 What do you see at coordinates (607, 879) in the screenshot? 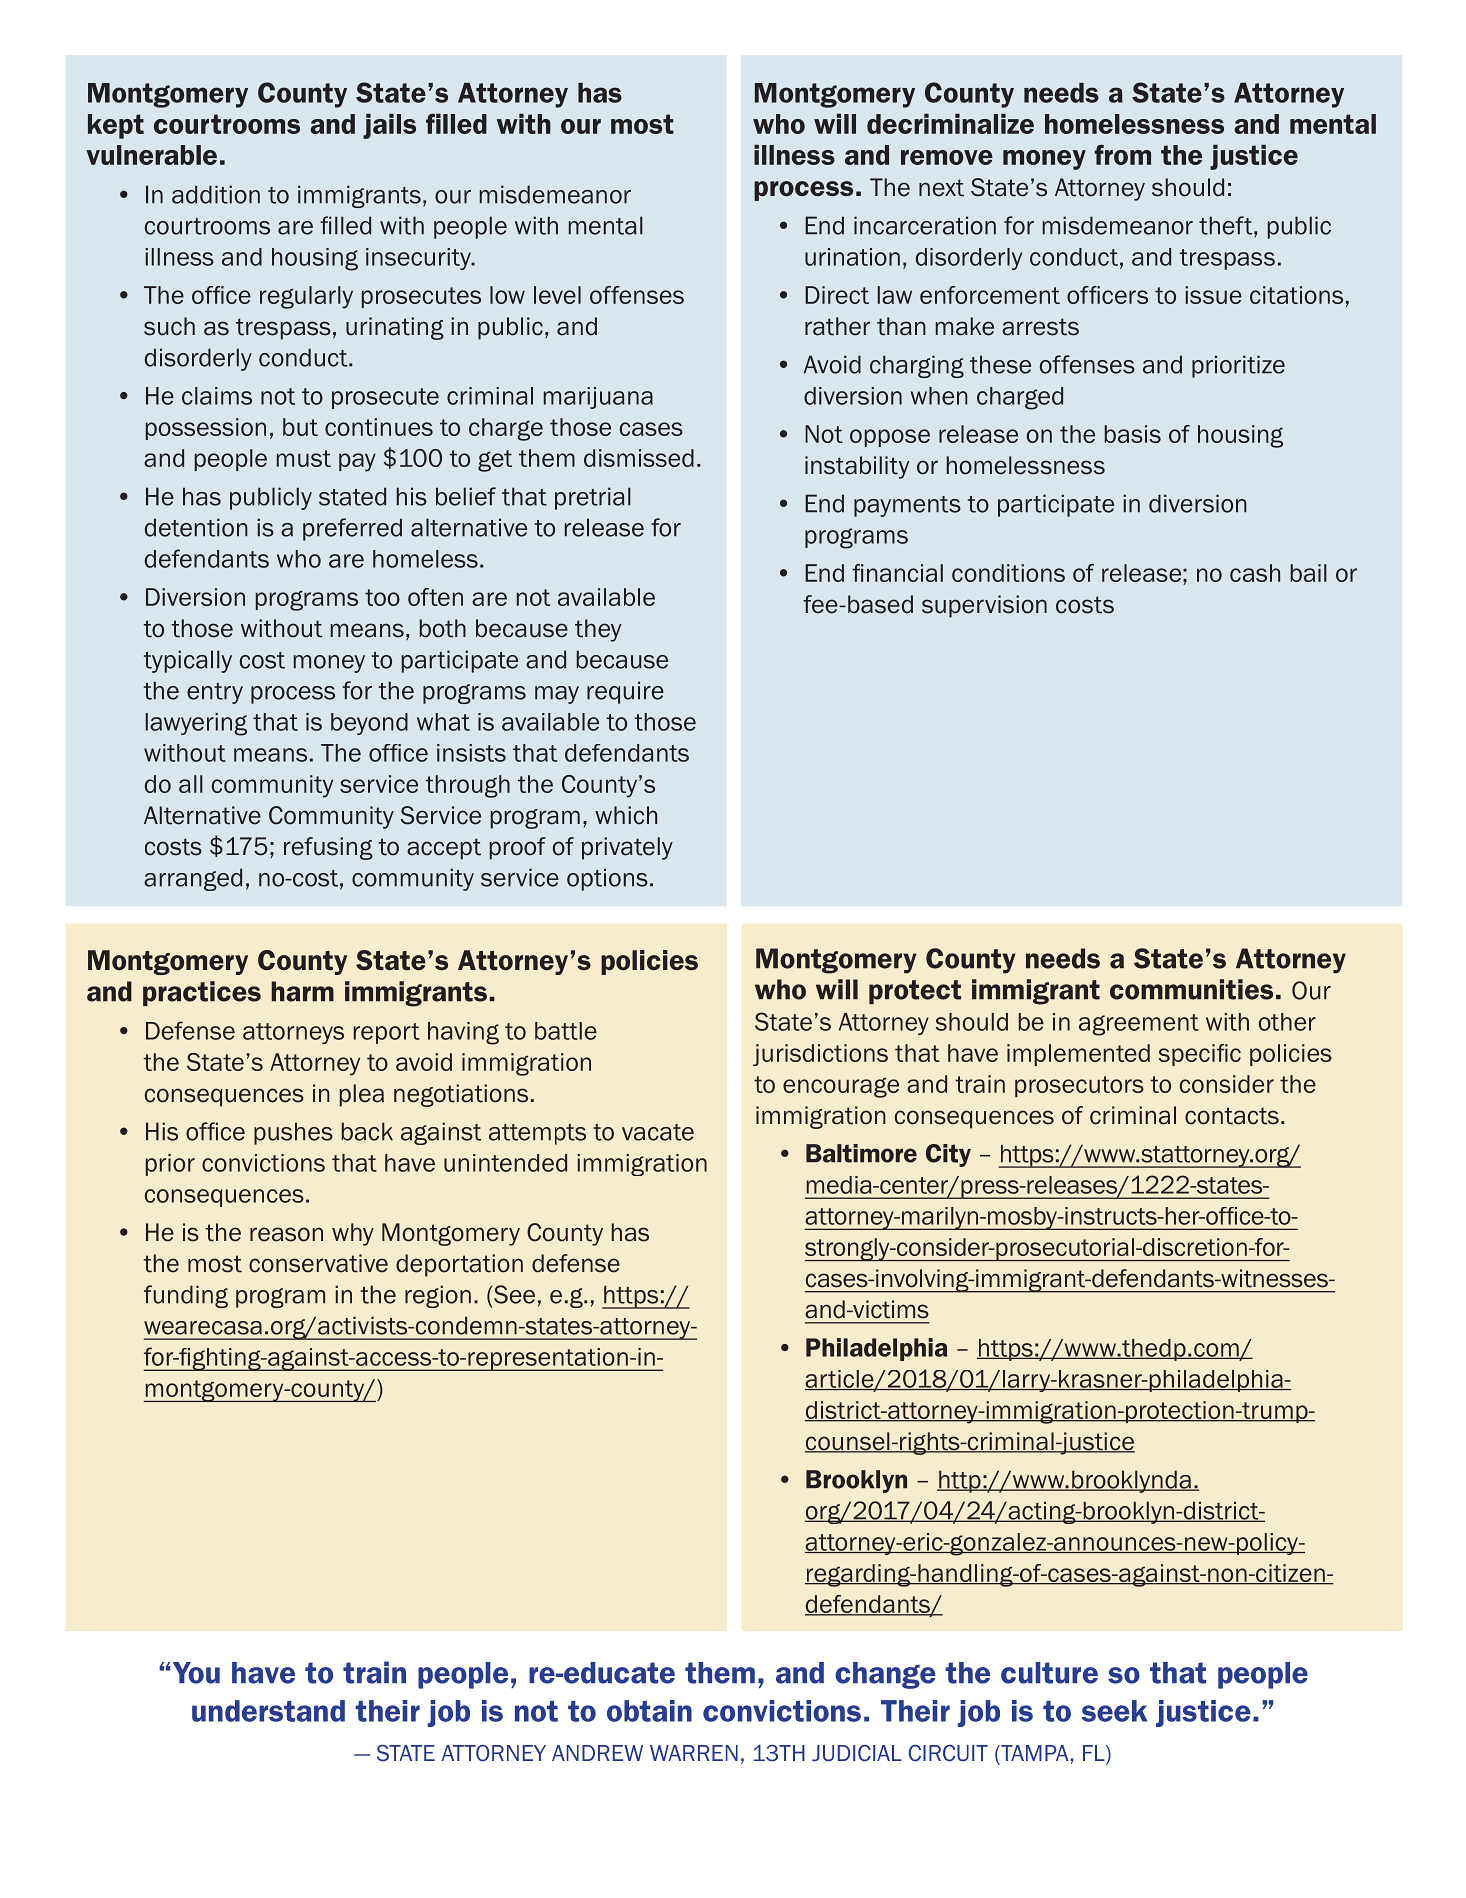
I see `options` at bounding box center [607, 879].
